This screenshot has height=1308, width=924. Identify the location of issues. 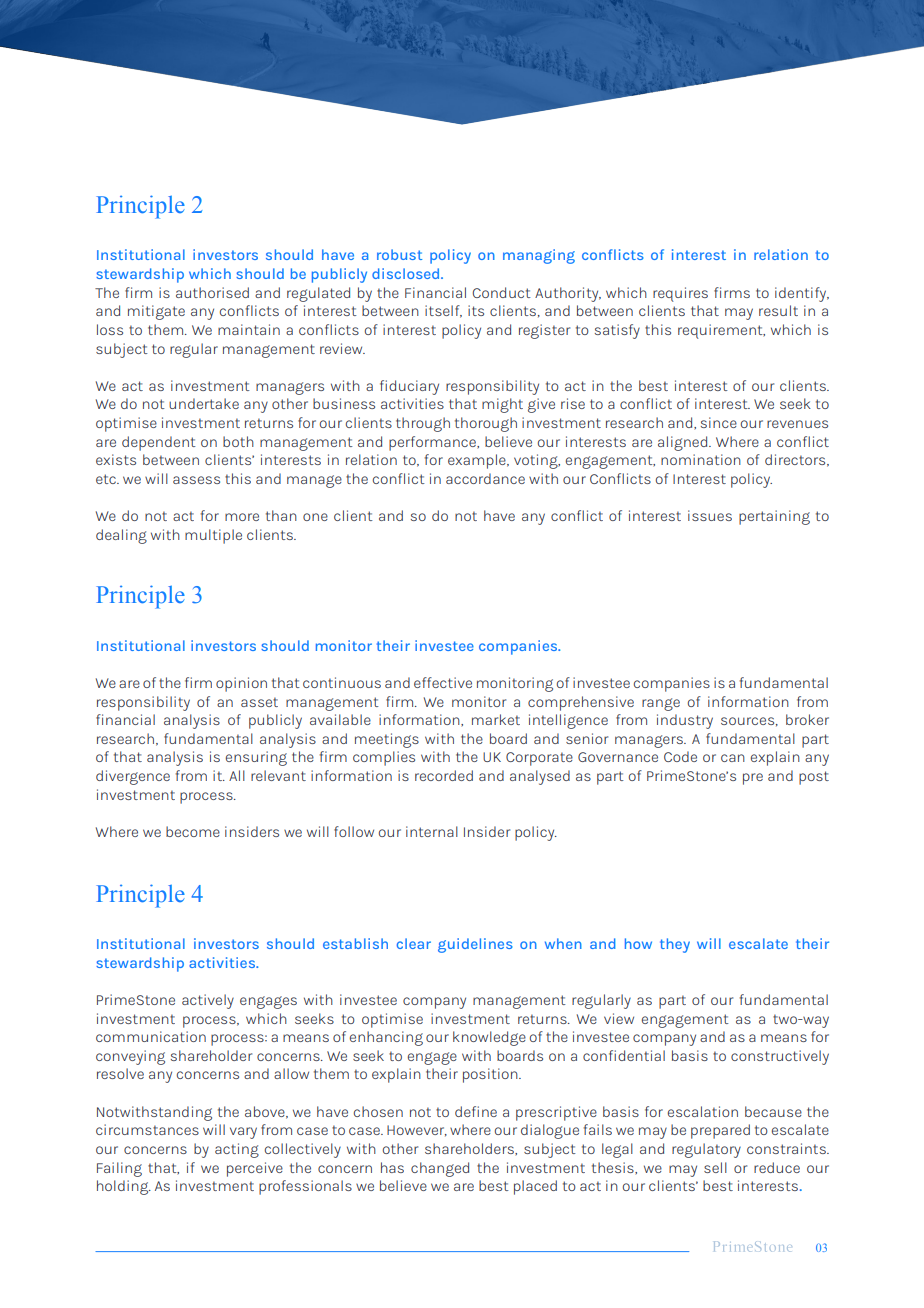
(710, 515).
